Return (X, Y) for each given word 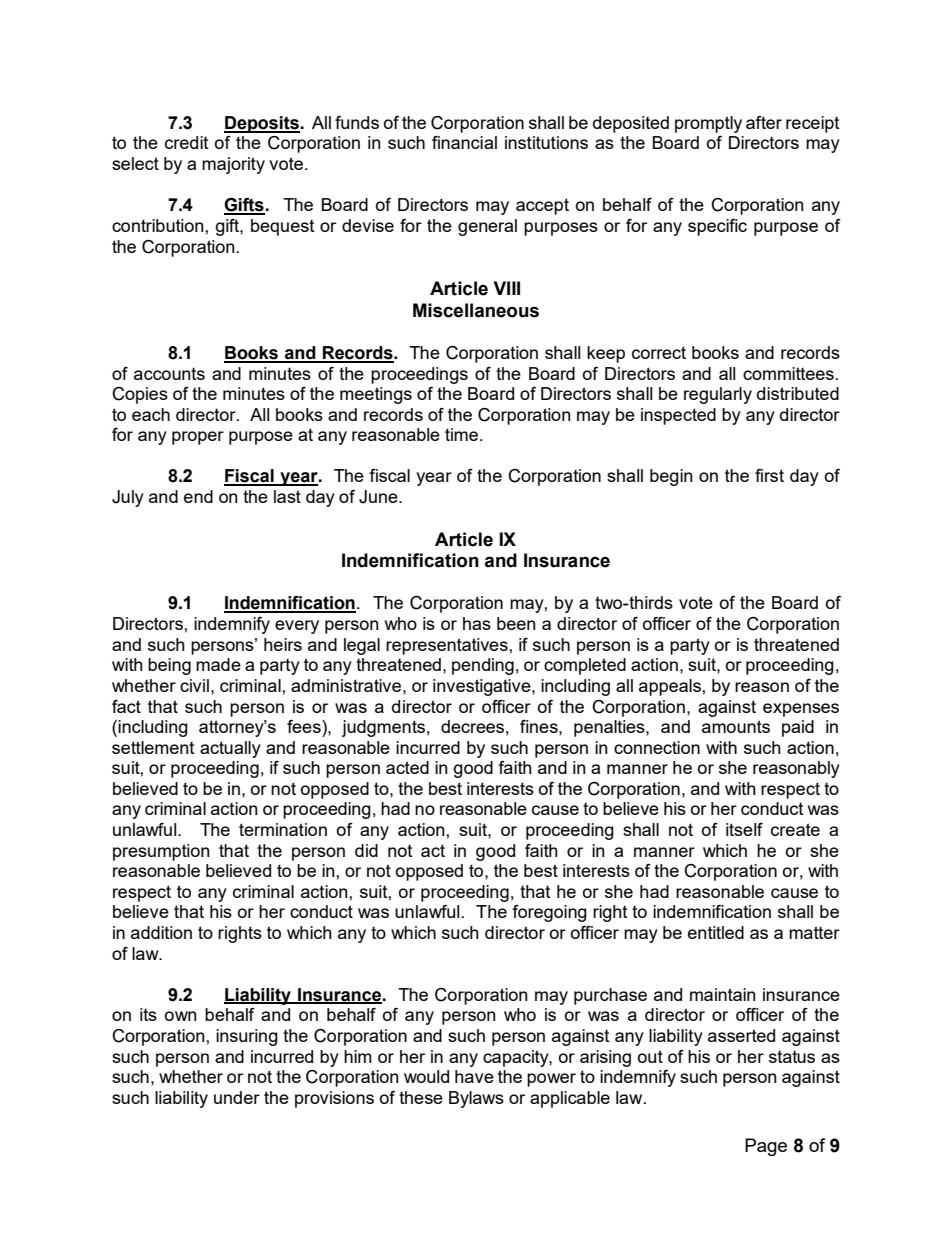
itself (744, 829)
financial (464, 142)
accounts (169, 374)
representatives (448, 646)
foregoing (549, 913)
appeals (671, 687)
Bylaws (476, 1099)
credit (187, 142)
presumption (161, 852)
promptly (708, 124)
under (237, 1097)
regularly (718, 395)
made (218, 664)
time (461, 434)
